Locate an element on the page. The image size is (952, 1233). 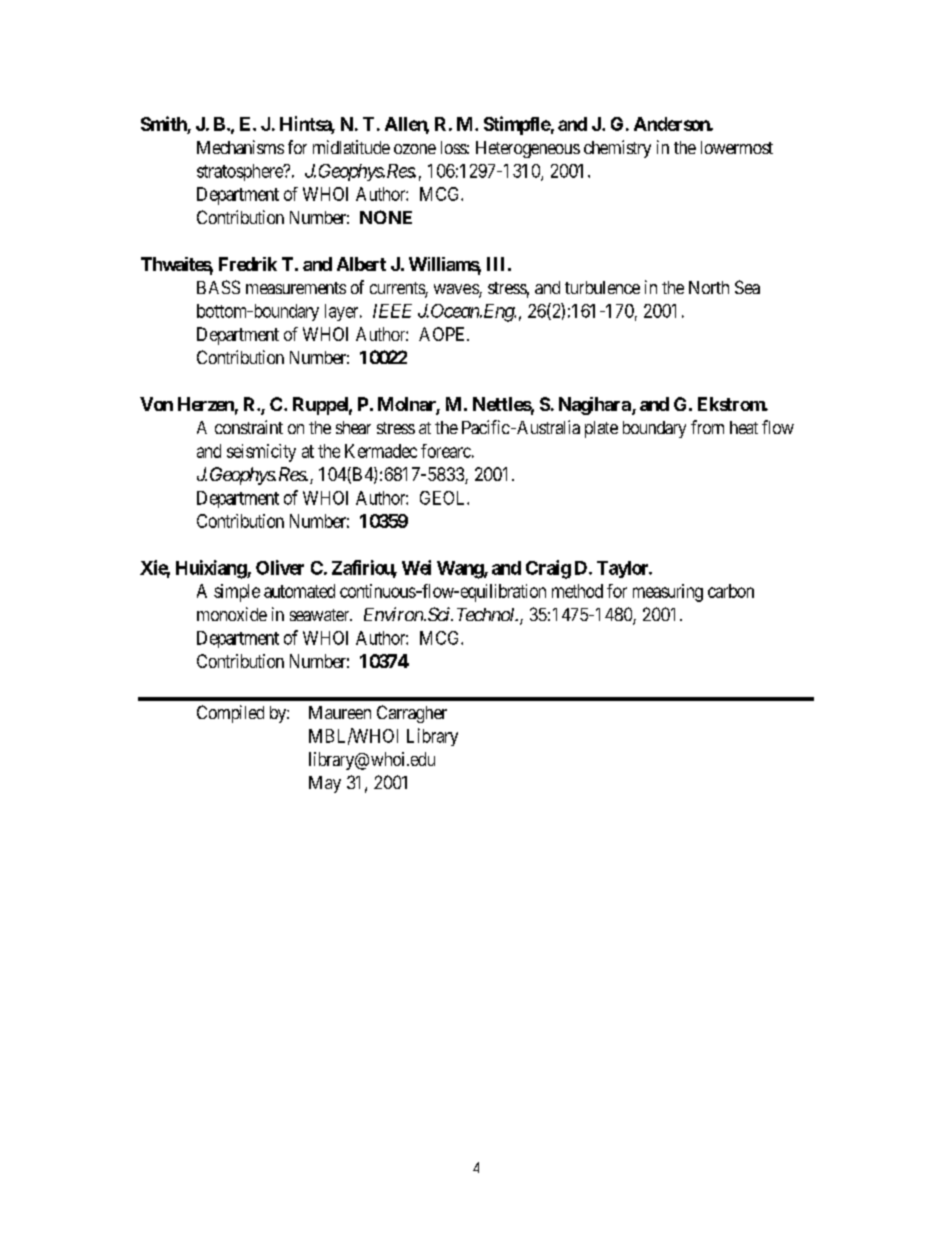
ozone is located at coordinates (415, 149).
